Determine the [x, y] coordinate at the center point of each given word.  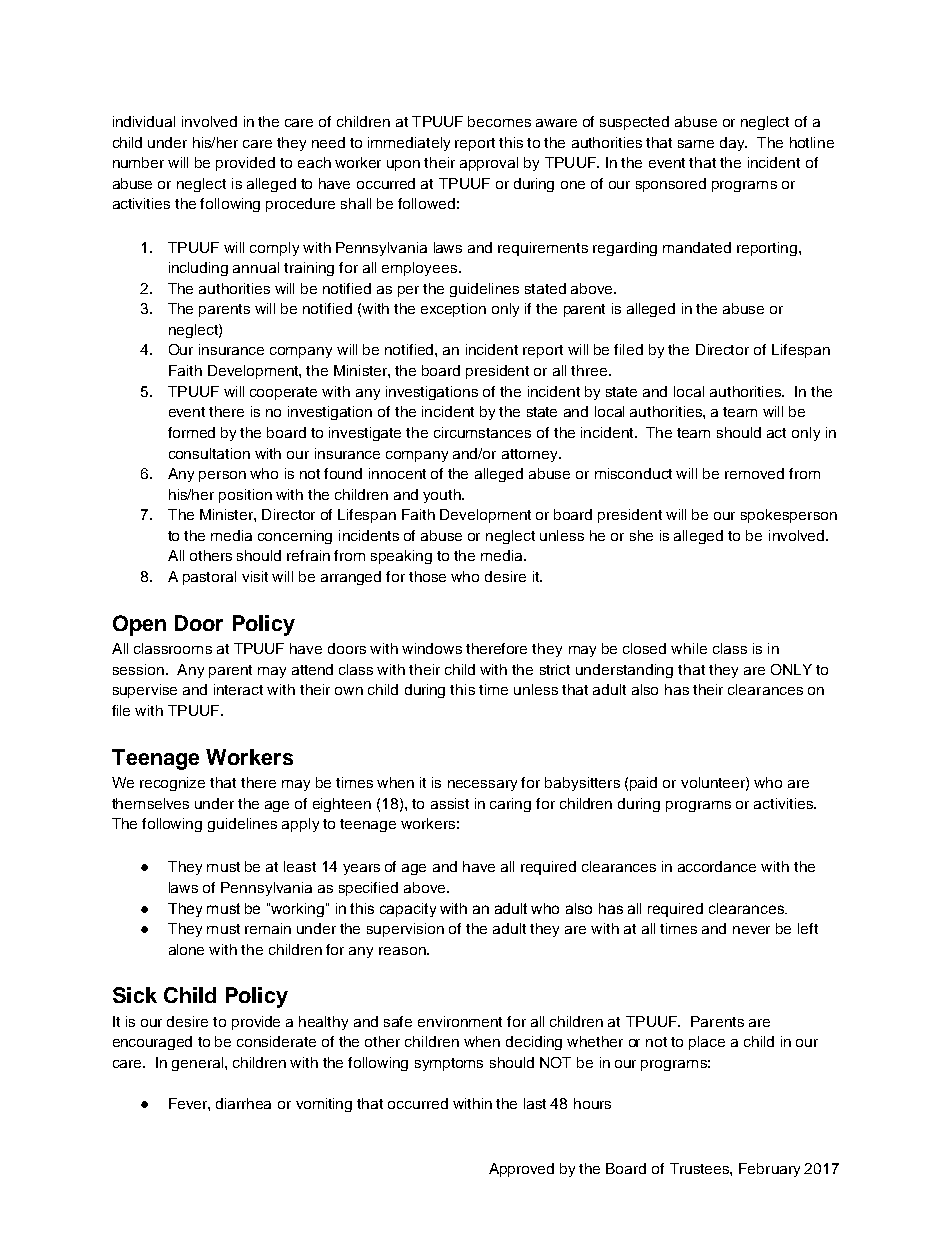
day [733, 144]
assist [450, 803]
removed [754, 473]
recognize [172, 784]
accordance [717, 866]
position [245, 496]
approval [489, 164]
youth [443, 496]
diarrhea [243, 1103]
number [138, 162]
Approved [521, 1170]
